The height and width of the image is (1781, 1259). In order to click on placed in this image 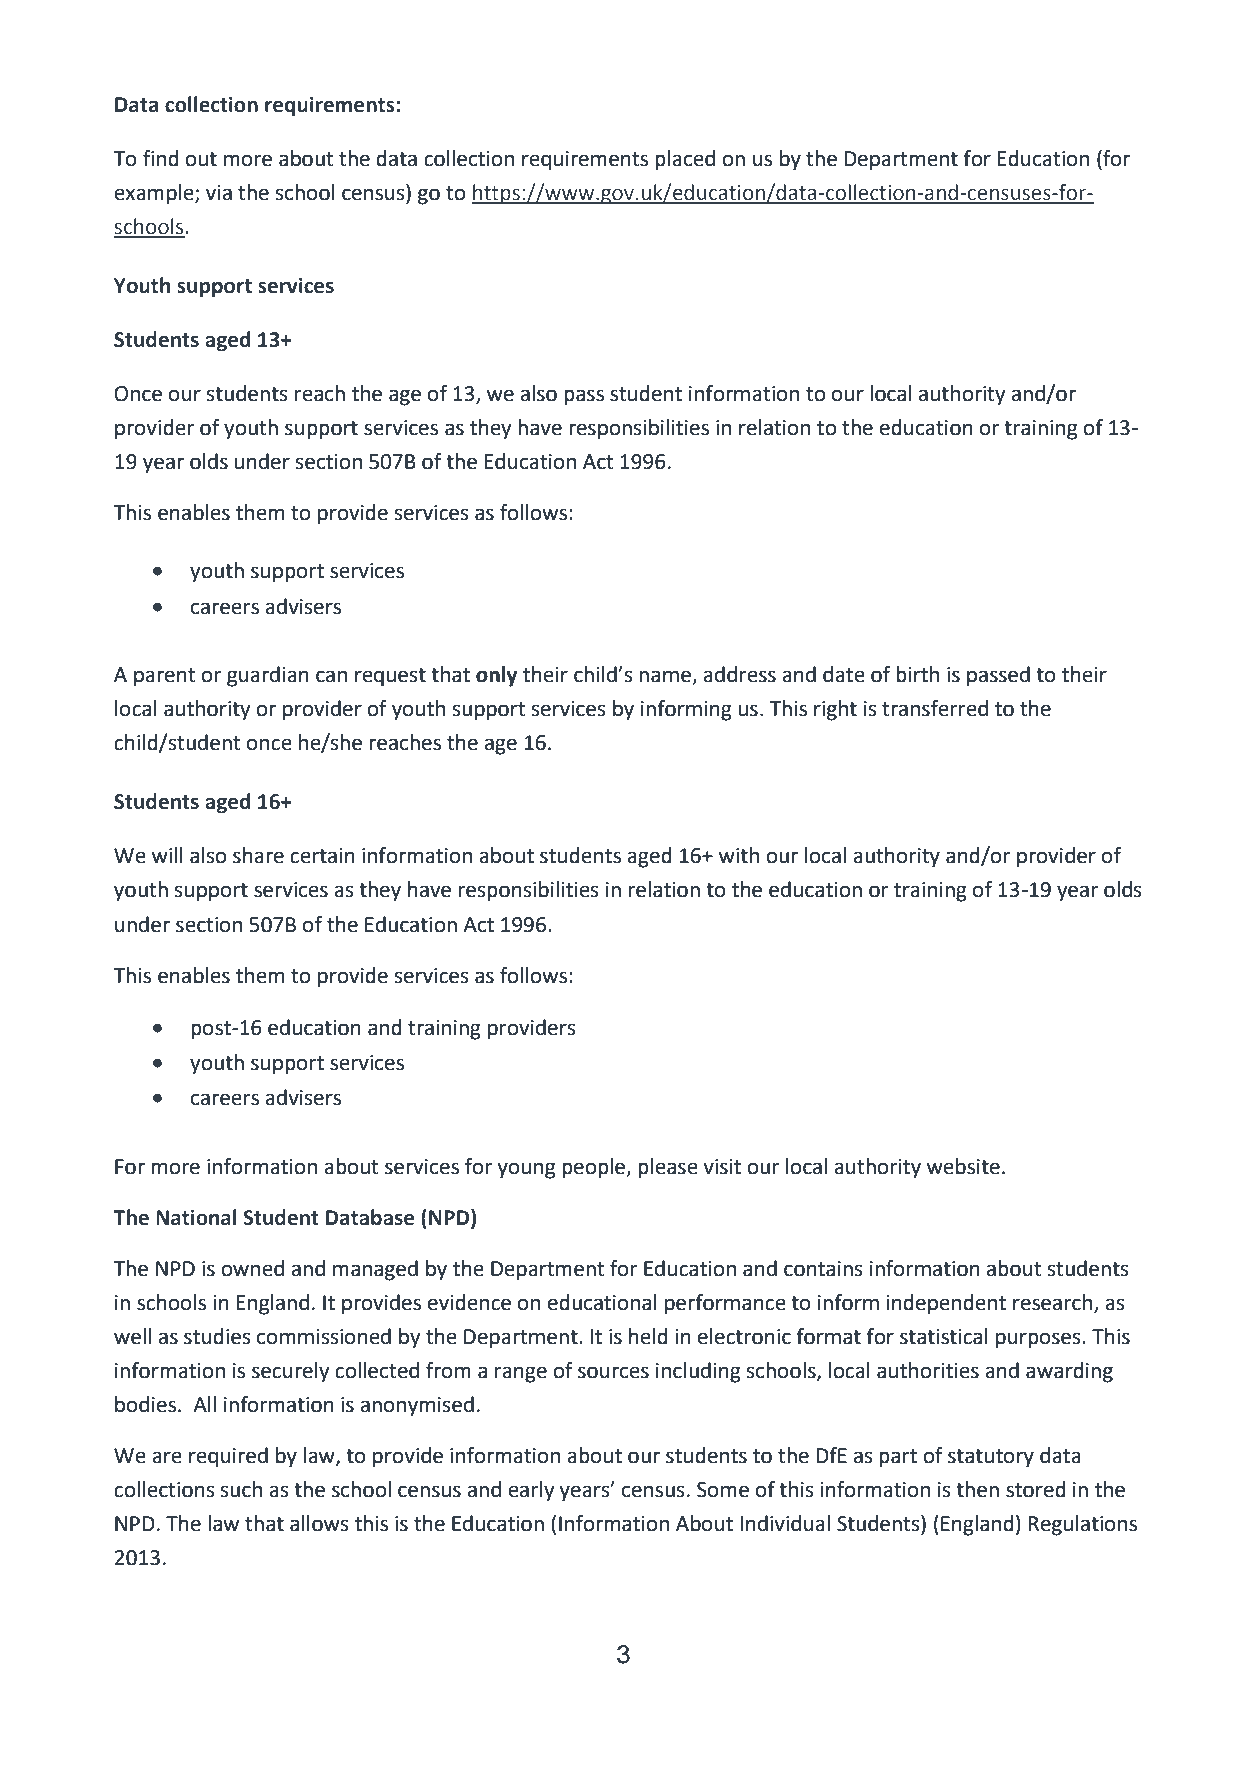, I will do `click(685, 160)`.
